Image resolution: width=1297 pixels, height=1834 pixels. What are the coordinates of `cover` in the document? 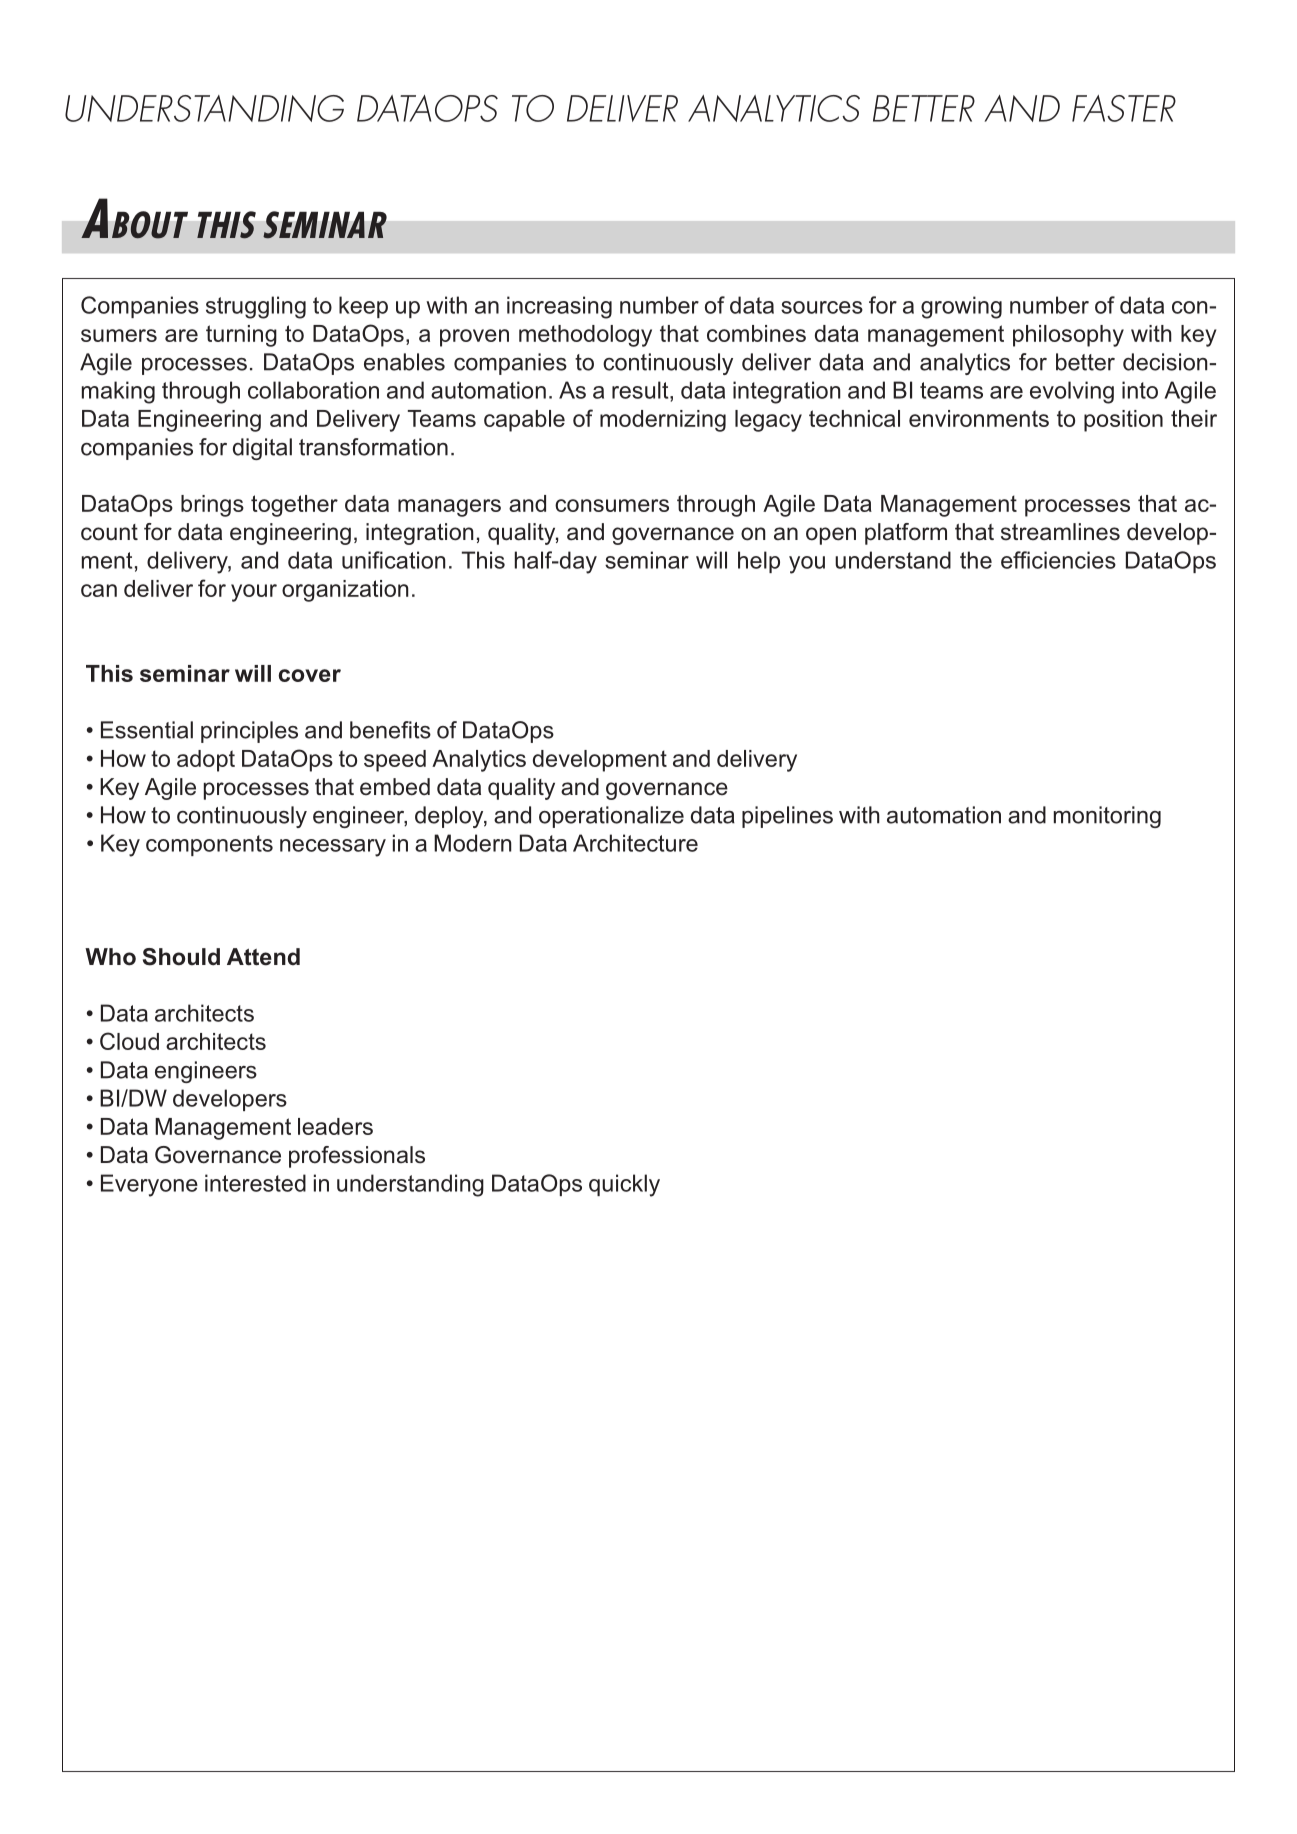 It's located at (309, 675).
